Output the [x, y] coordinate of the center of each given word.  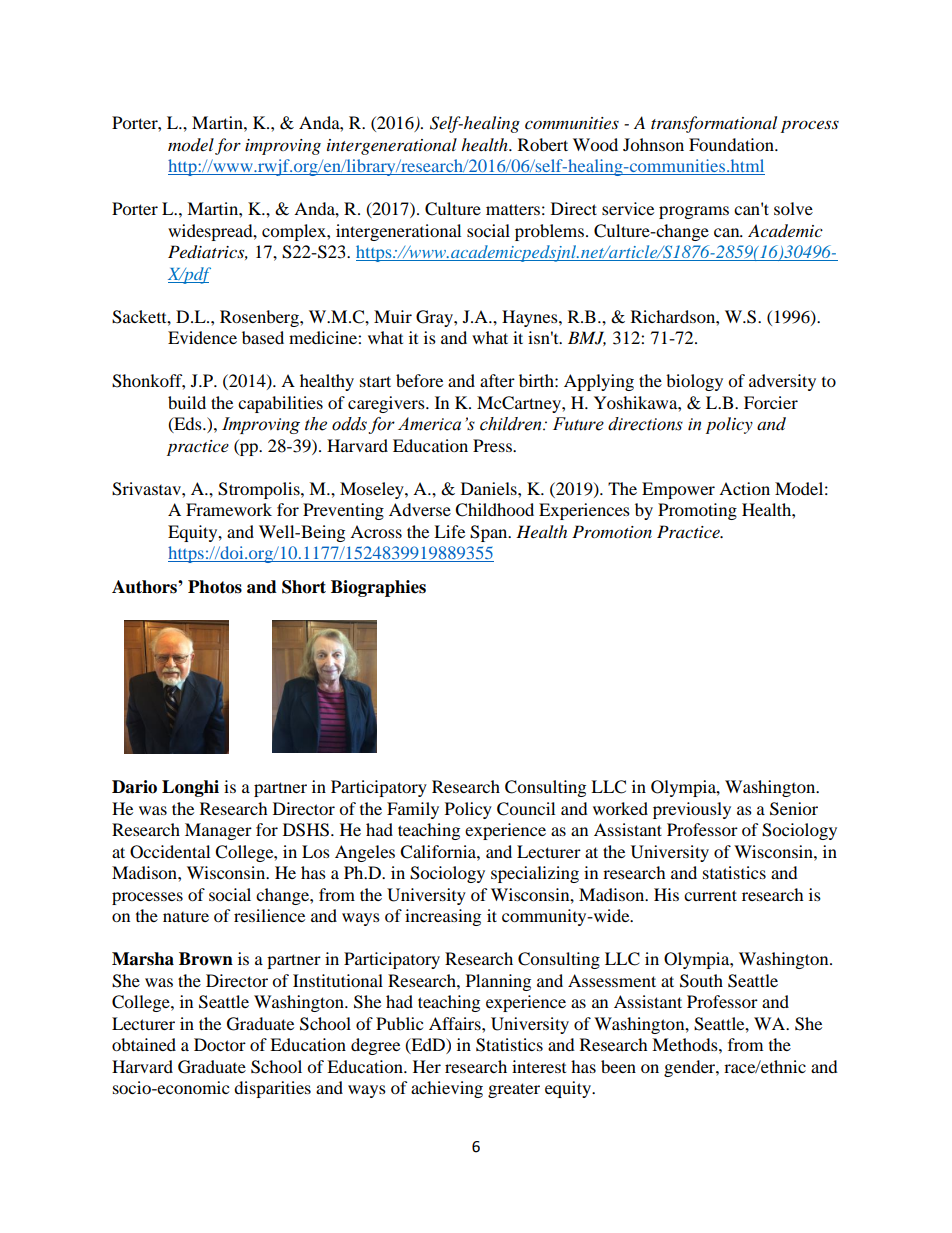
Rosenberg [260, 318]
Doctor [220, 1044]
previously [692, 810]
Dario [134, 787]
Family [413, 810]
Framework [229, 509]
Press [493, 445]
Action [744, 488]
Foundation [732, 144]
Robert [543, 144]
